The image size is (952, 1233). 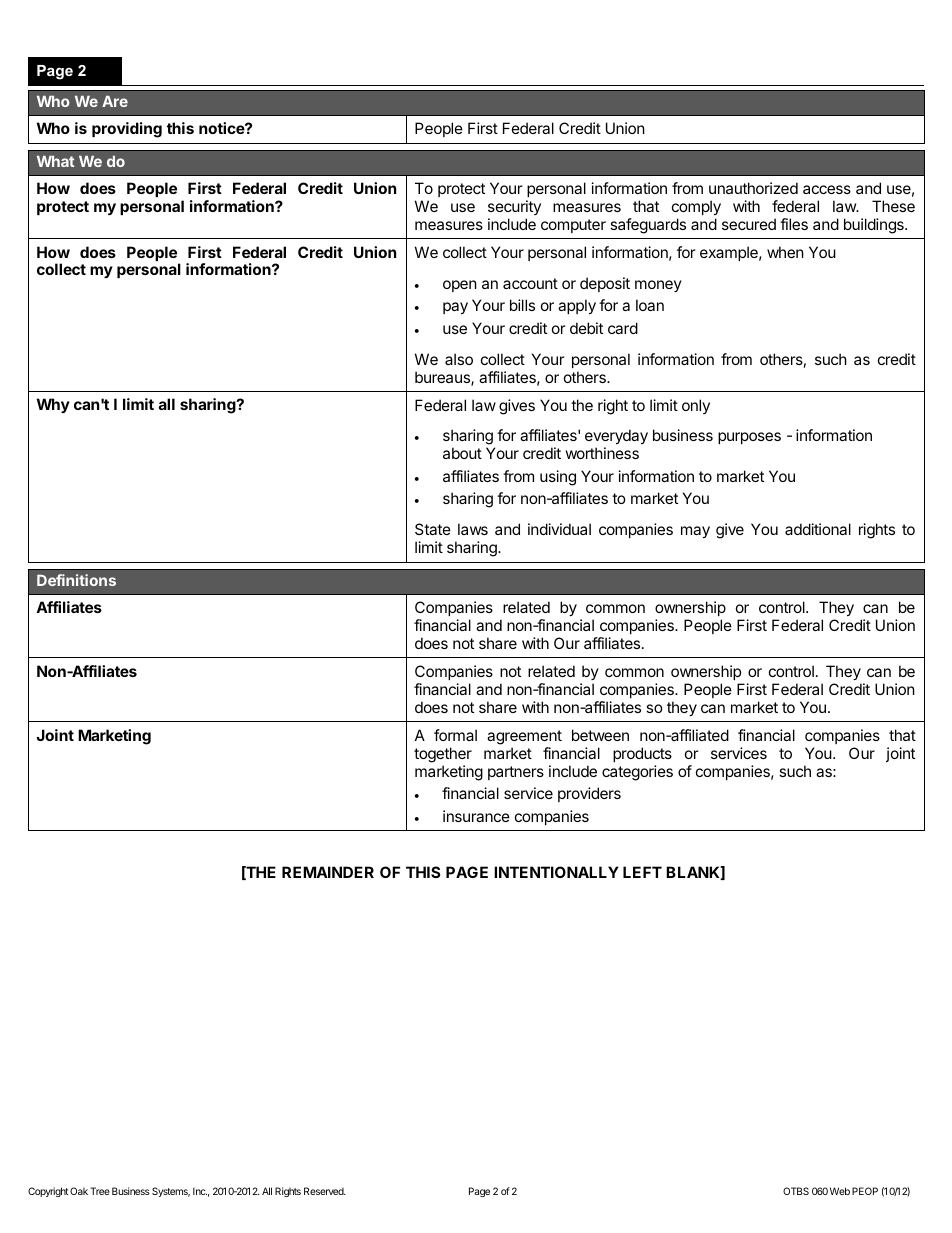 I want to click on REMAINDER, so click(x=328, y=872).
